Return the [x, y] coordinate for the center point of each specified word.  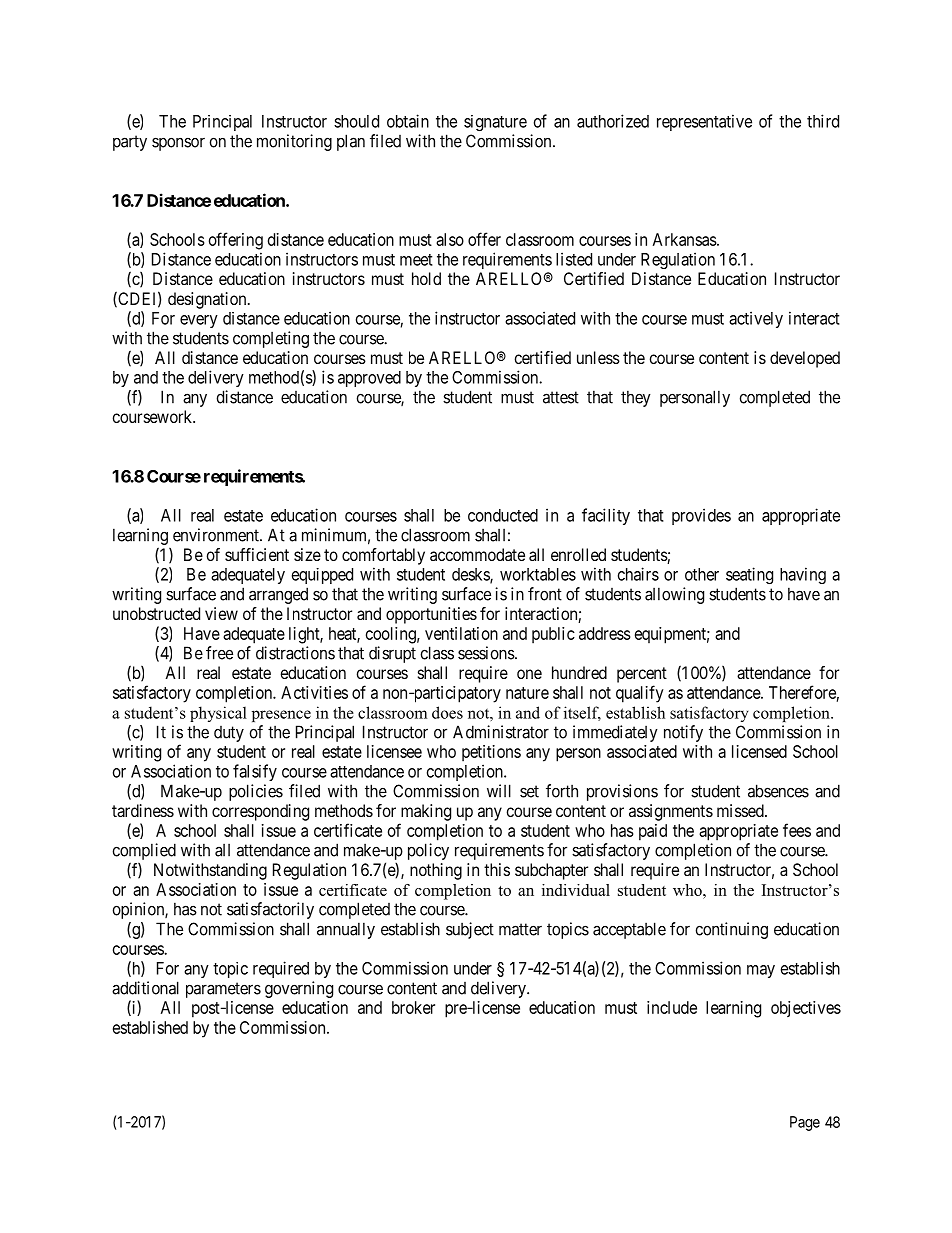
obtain [408, 121]
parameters [223, 990]
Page [805, 1123]
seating [749, 575]
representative [704, 122]
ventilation [461, 633]
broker [413, 1007]
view [221, 613]
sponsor [178, 144]
